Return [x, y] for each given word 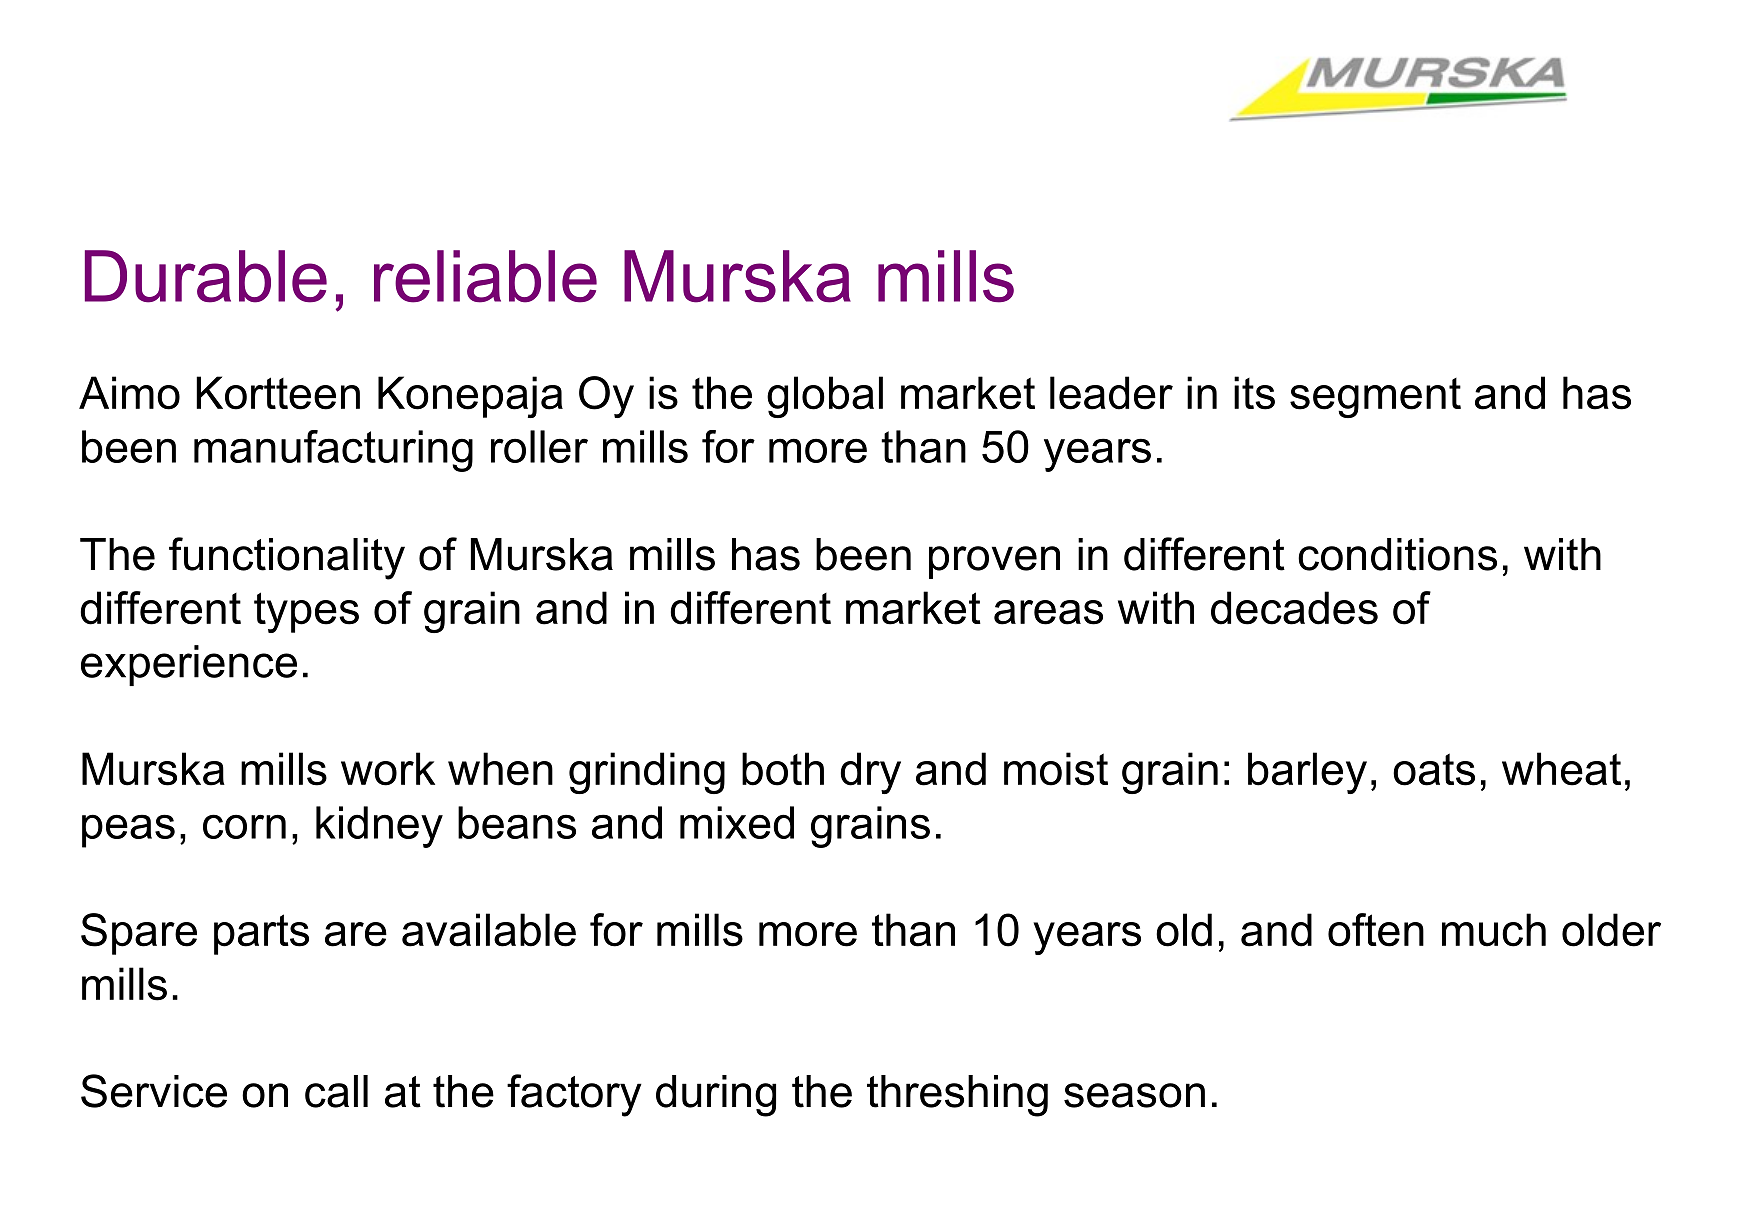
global [825, 397]
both [783, 769]
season [1134, 1095]
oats [1434, 769]
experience [189, 665]
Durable [206, 276]
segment [1375, 398]
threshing [957, 1096]
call [336, 1091]
